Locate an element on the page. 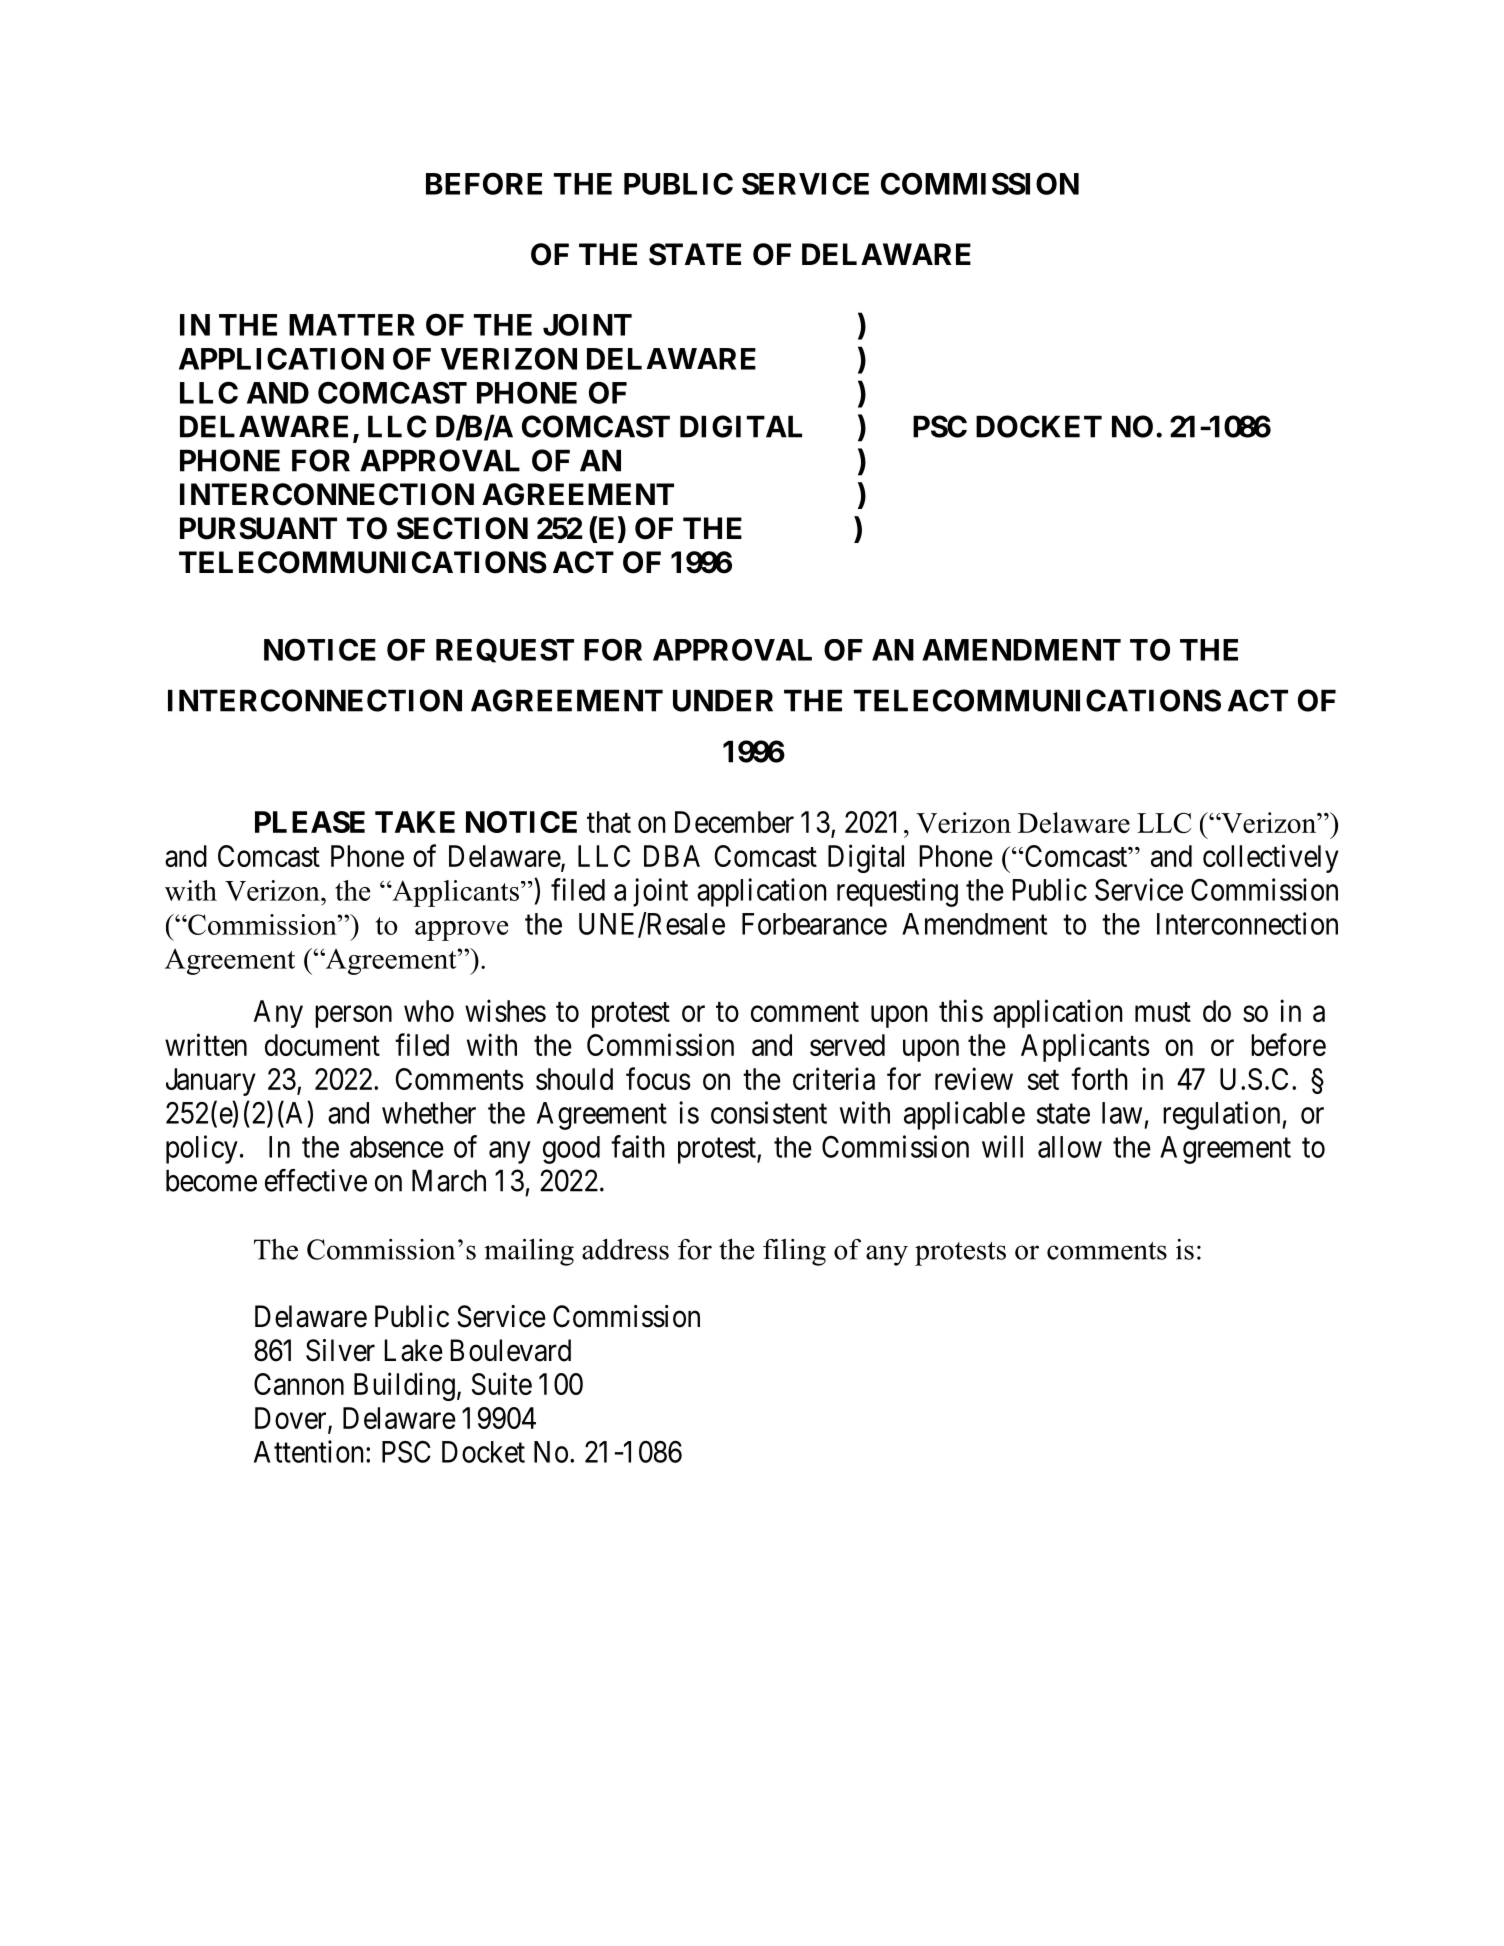 The height and width of the image is (1946, 1504). MATTER is located at coordinates (352, 325).
